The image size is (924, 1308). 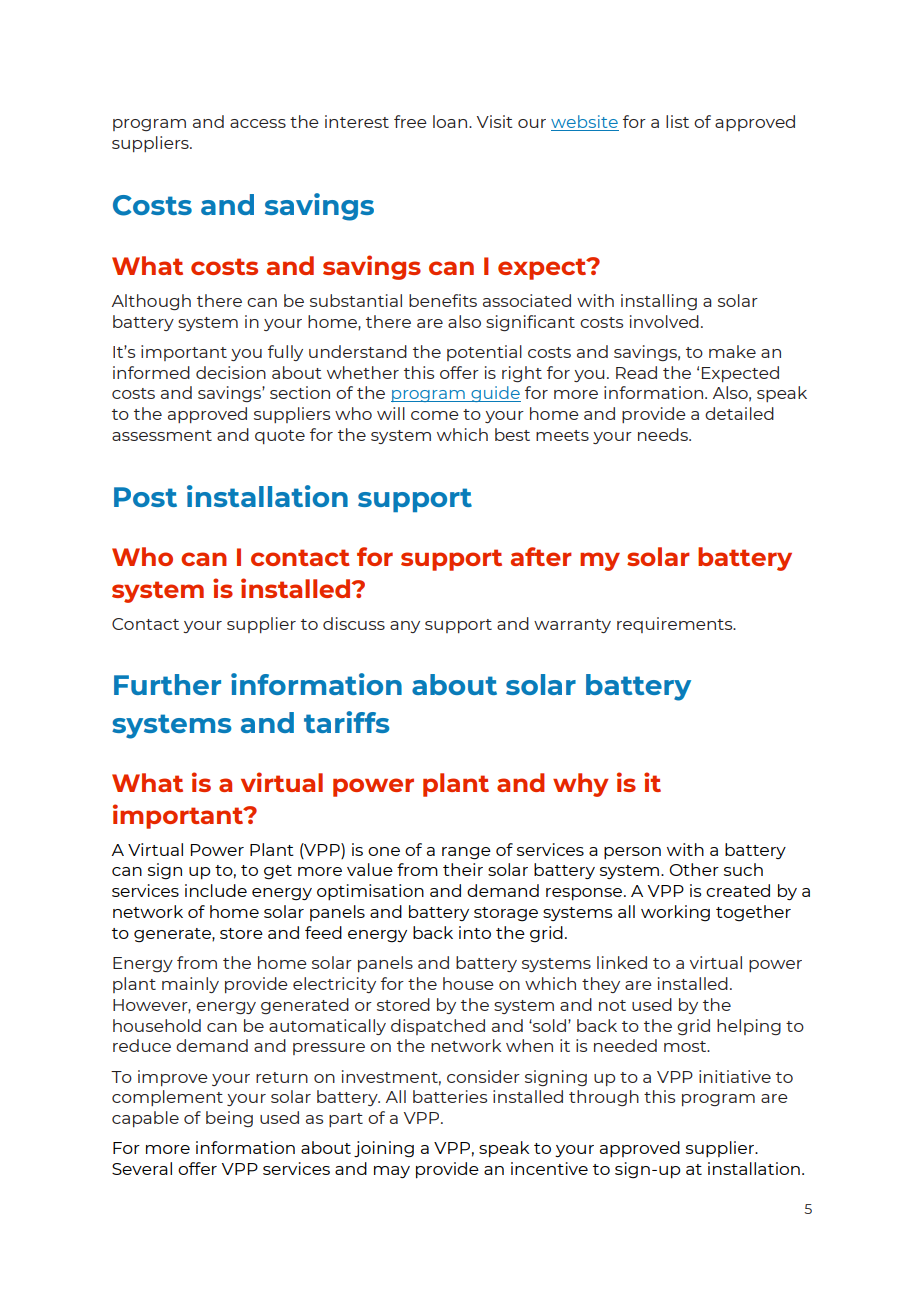 I want to click on access, so click(x=258, y=123).
